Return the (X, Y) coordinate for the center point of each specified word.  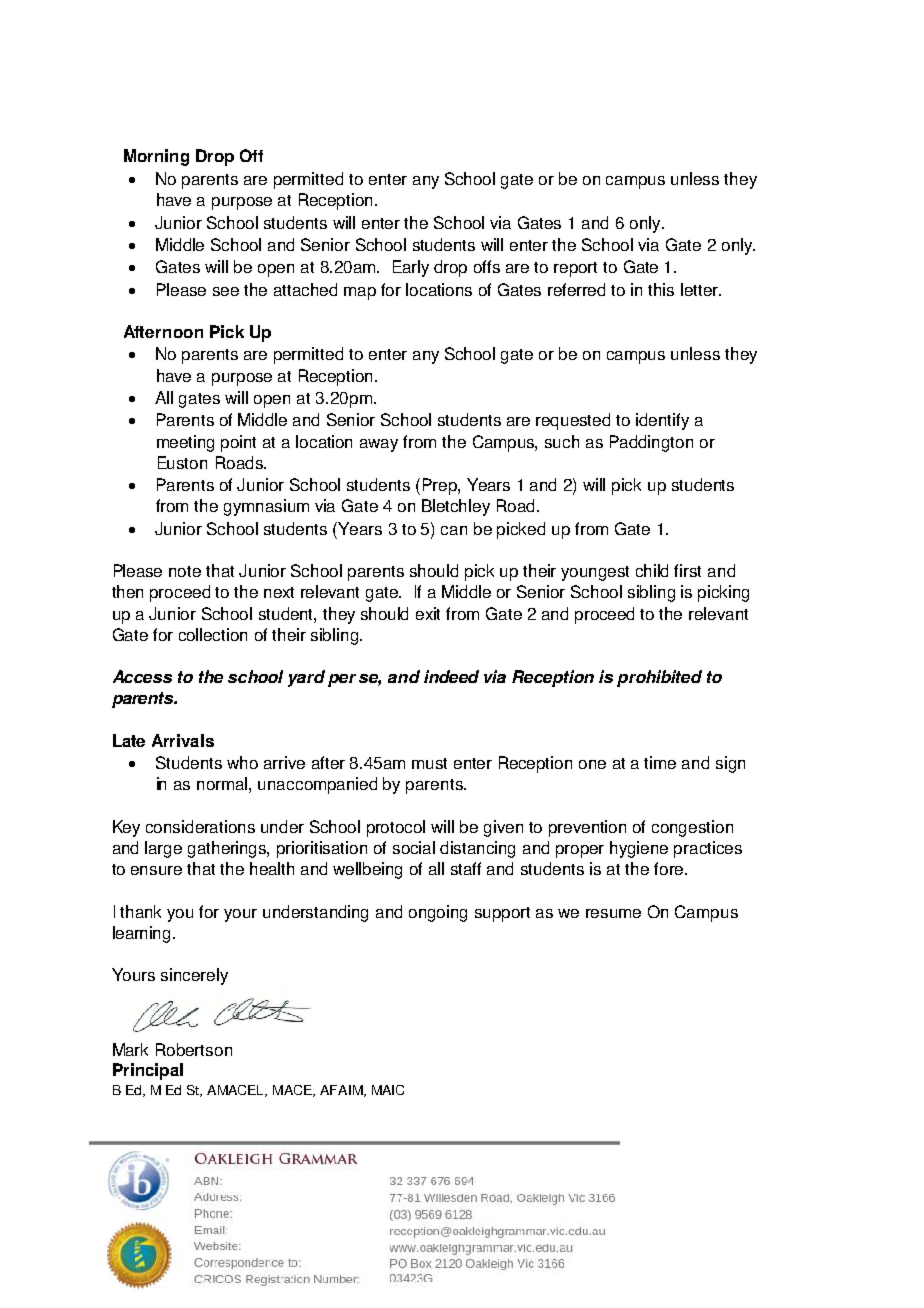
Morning (156, 157)
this (661, 289)
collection (213, 634)
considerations (200, 826)
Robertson (194, 1049)
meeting (185, 443)
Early (411, 268)
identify (662, 421)
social (414, 847)
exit (428, 613)
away (379, 445)
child (652, 570)
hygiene (639, 849)
